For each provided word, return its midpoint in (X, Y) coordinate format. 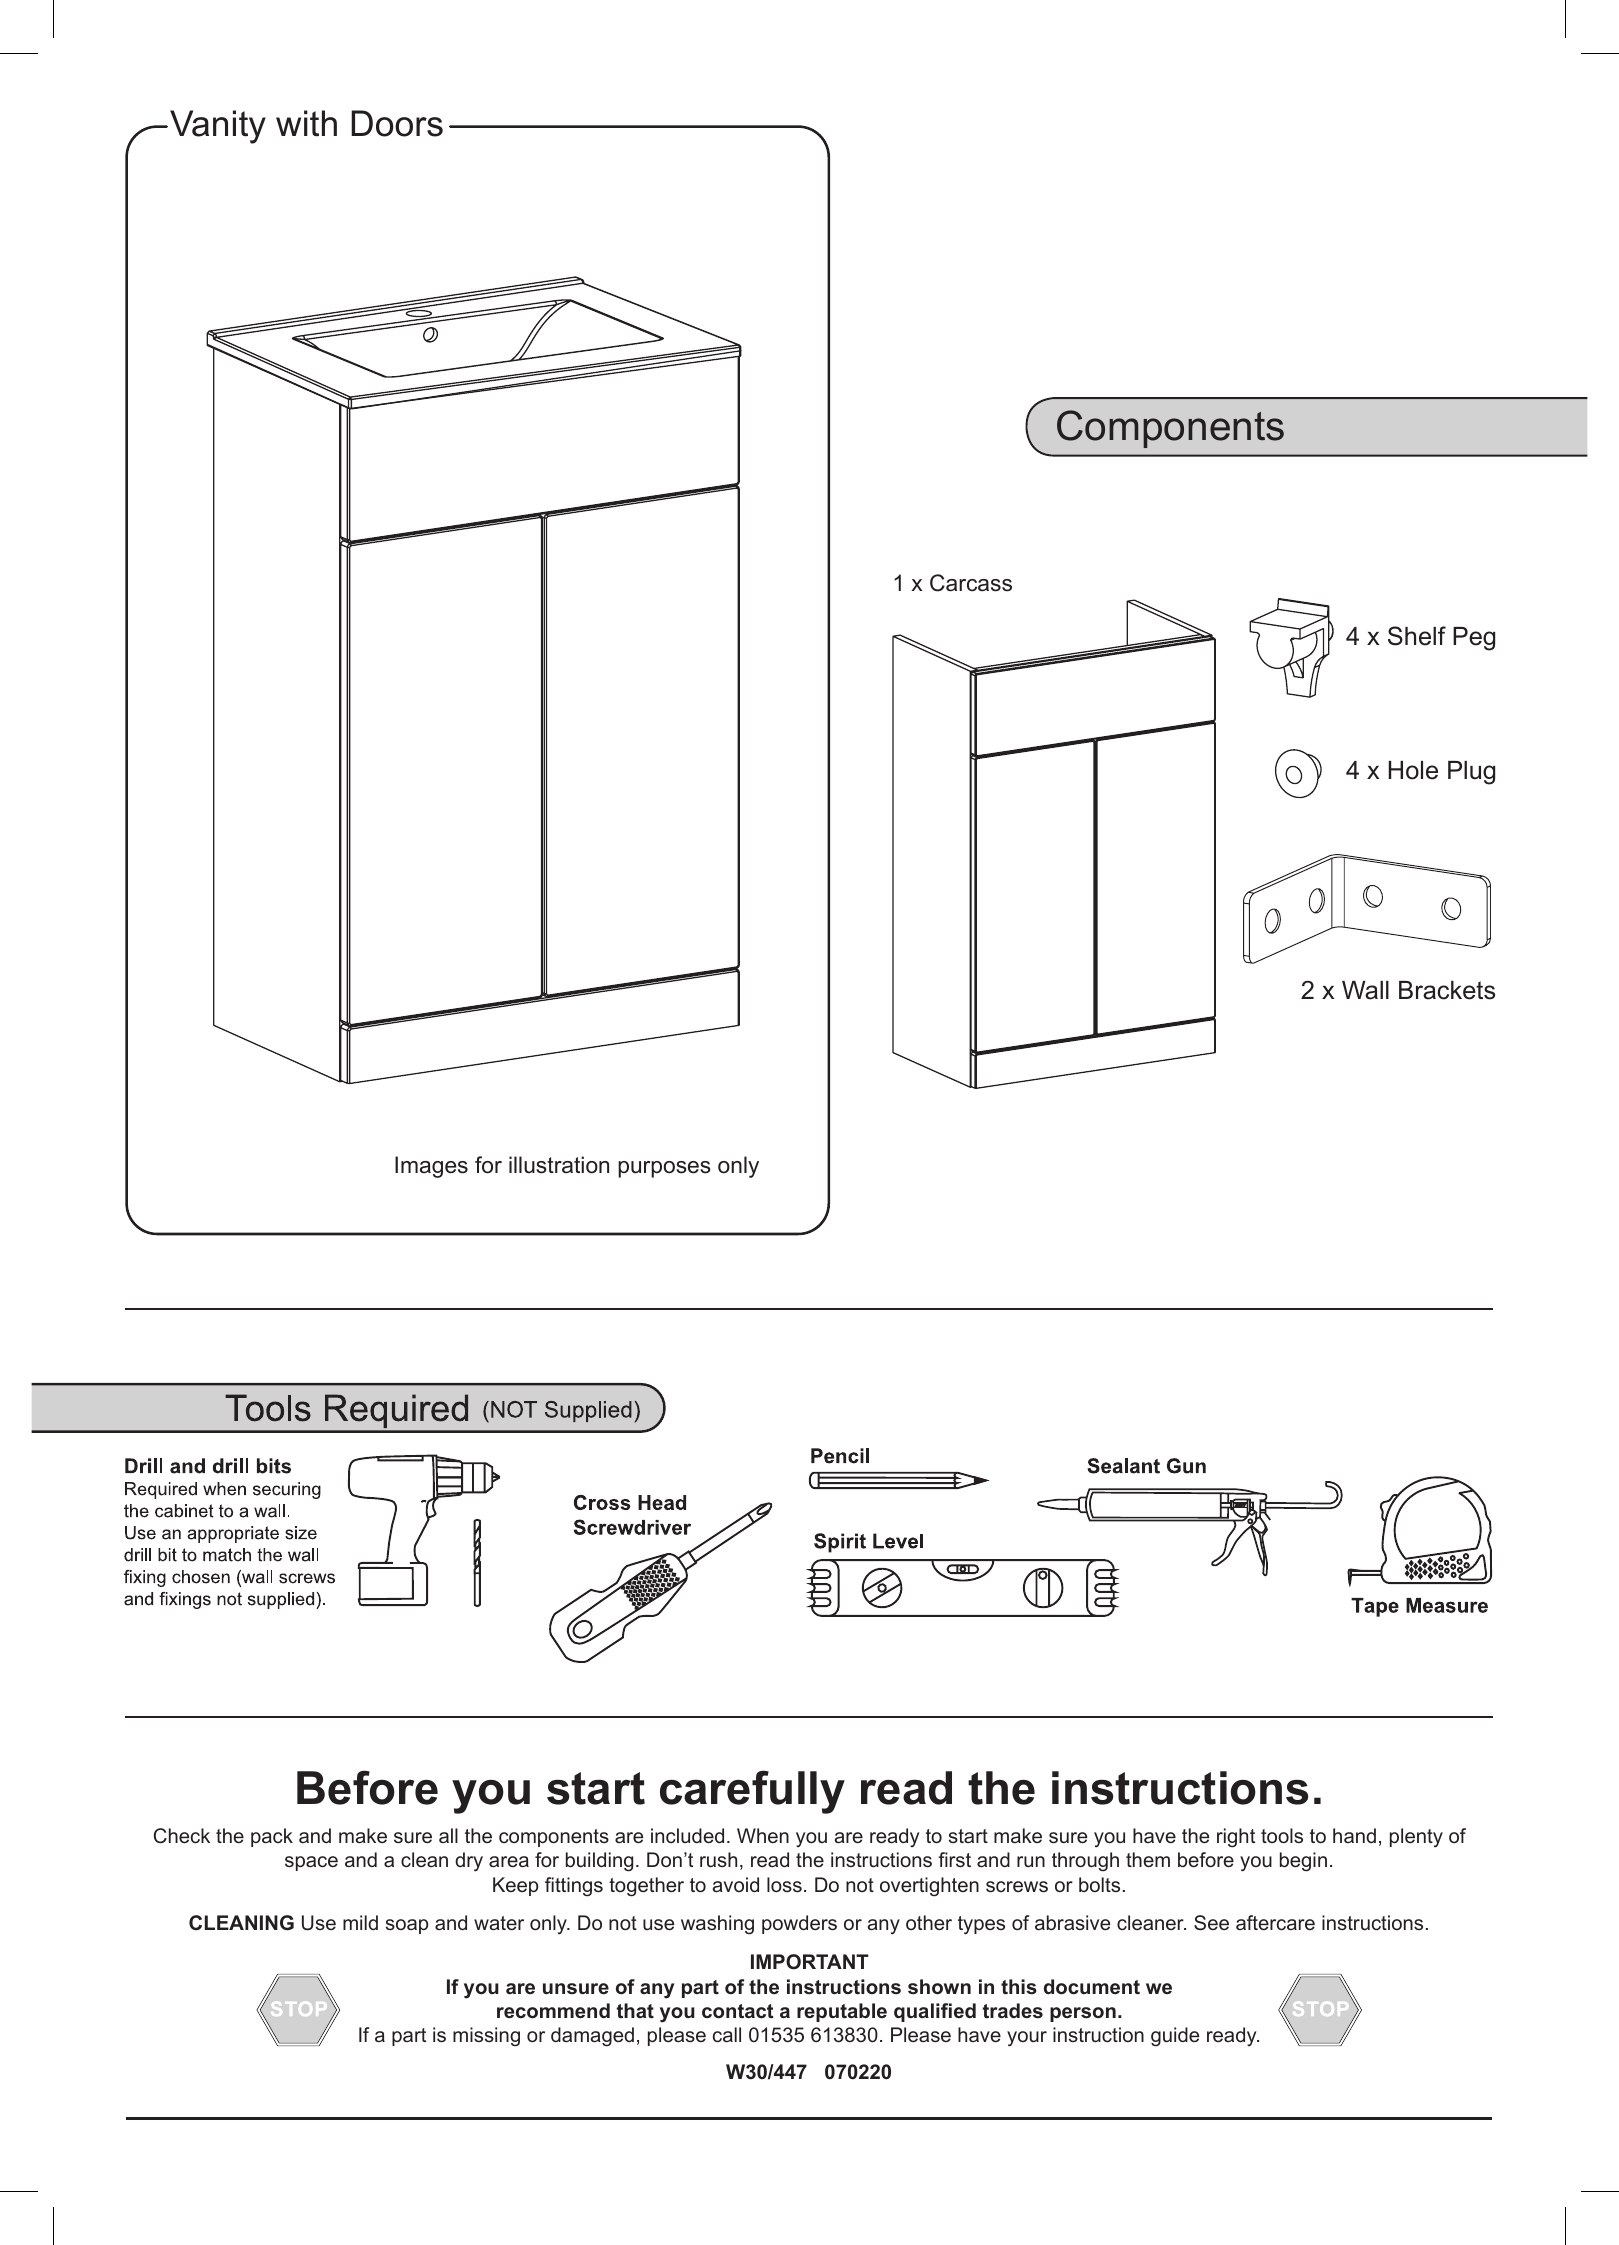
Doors (397, 123)
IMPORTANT (810, 1962)
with (306, 123)
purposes (664, 1169)
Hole (1413, 770)
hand (1354, 1835)
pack (272, 1837)
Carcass (971, 583)
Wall (1365, 990)
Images (431, 1167)
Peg (1474, 639)
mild (360, 1922)
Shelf (1417, 636)
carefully (752, 1792)
